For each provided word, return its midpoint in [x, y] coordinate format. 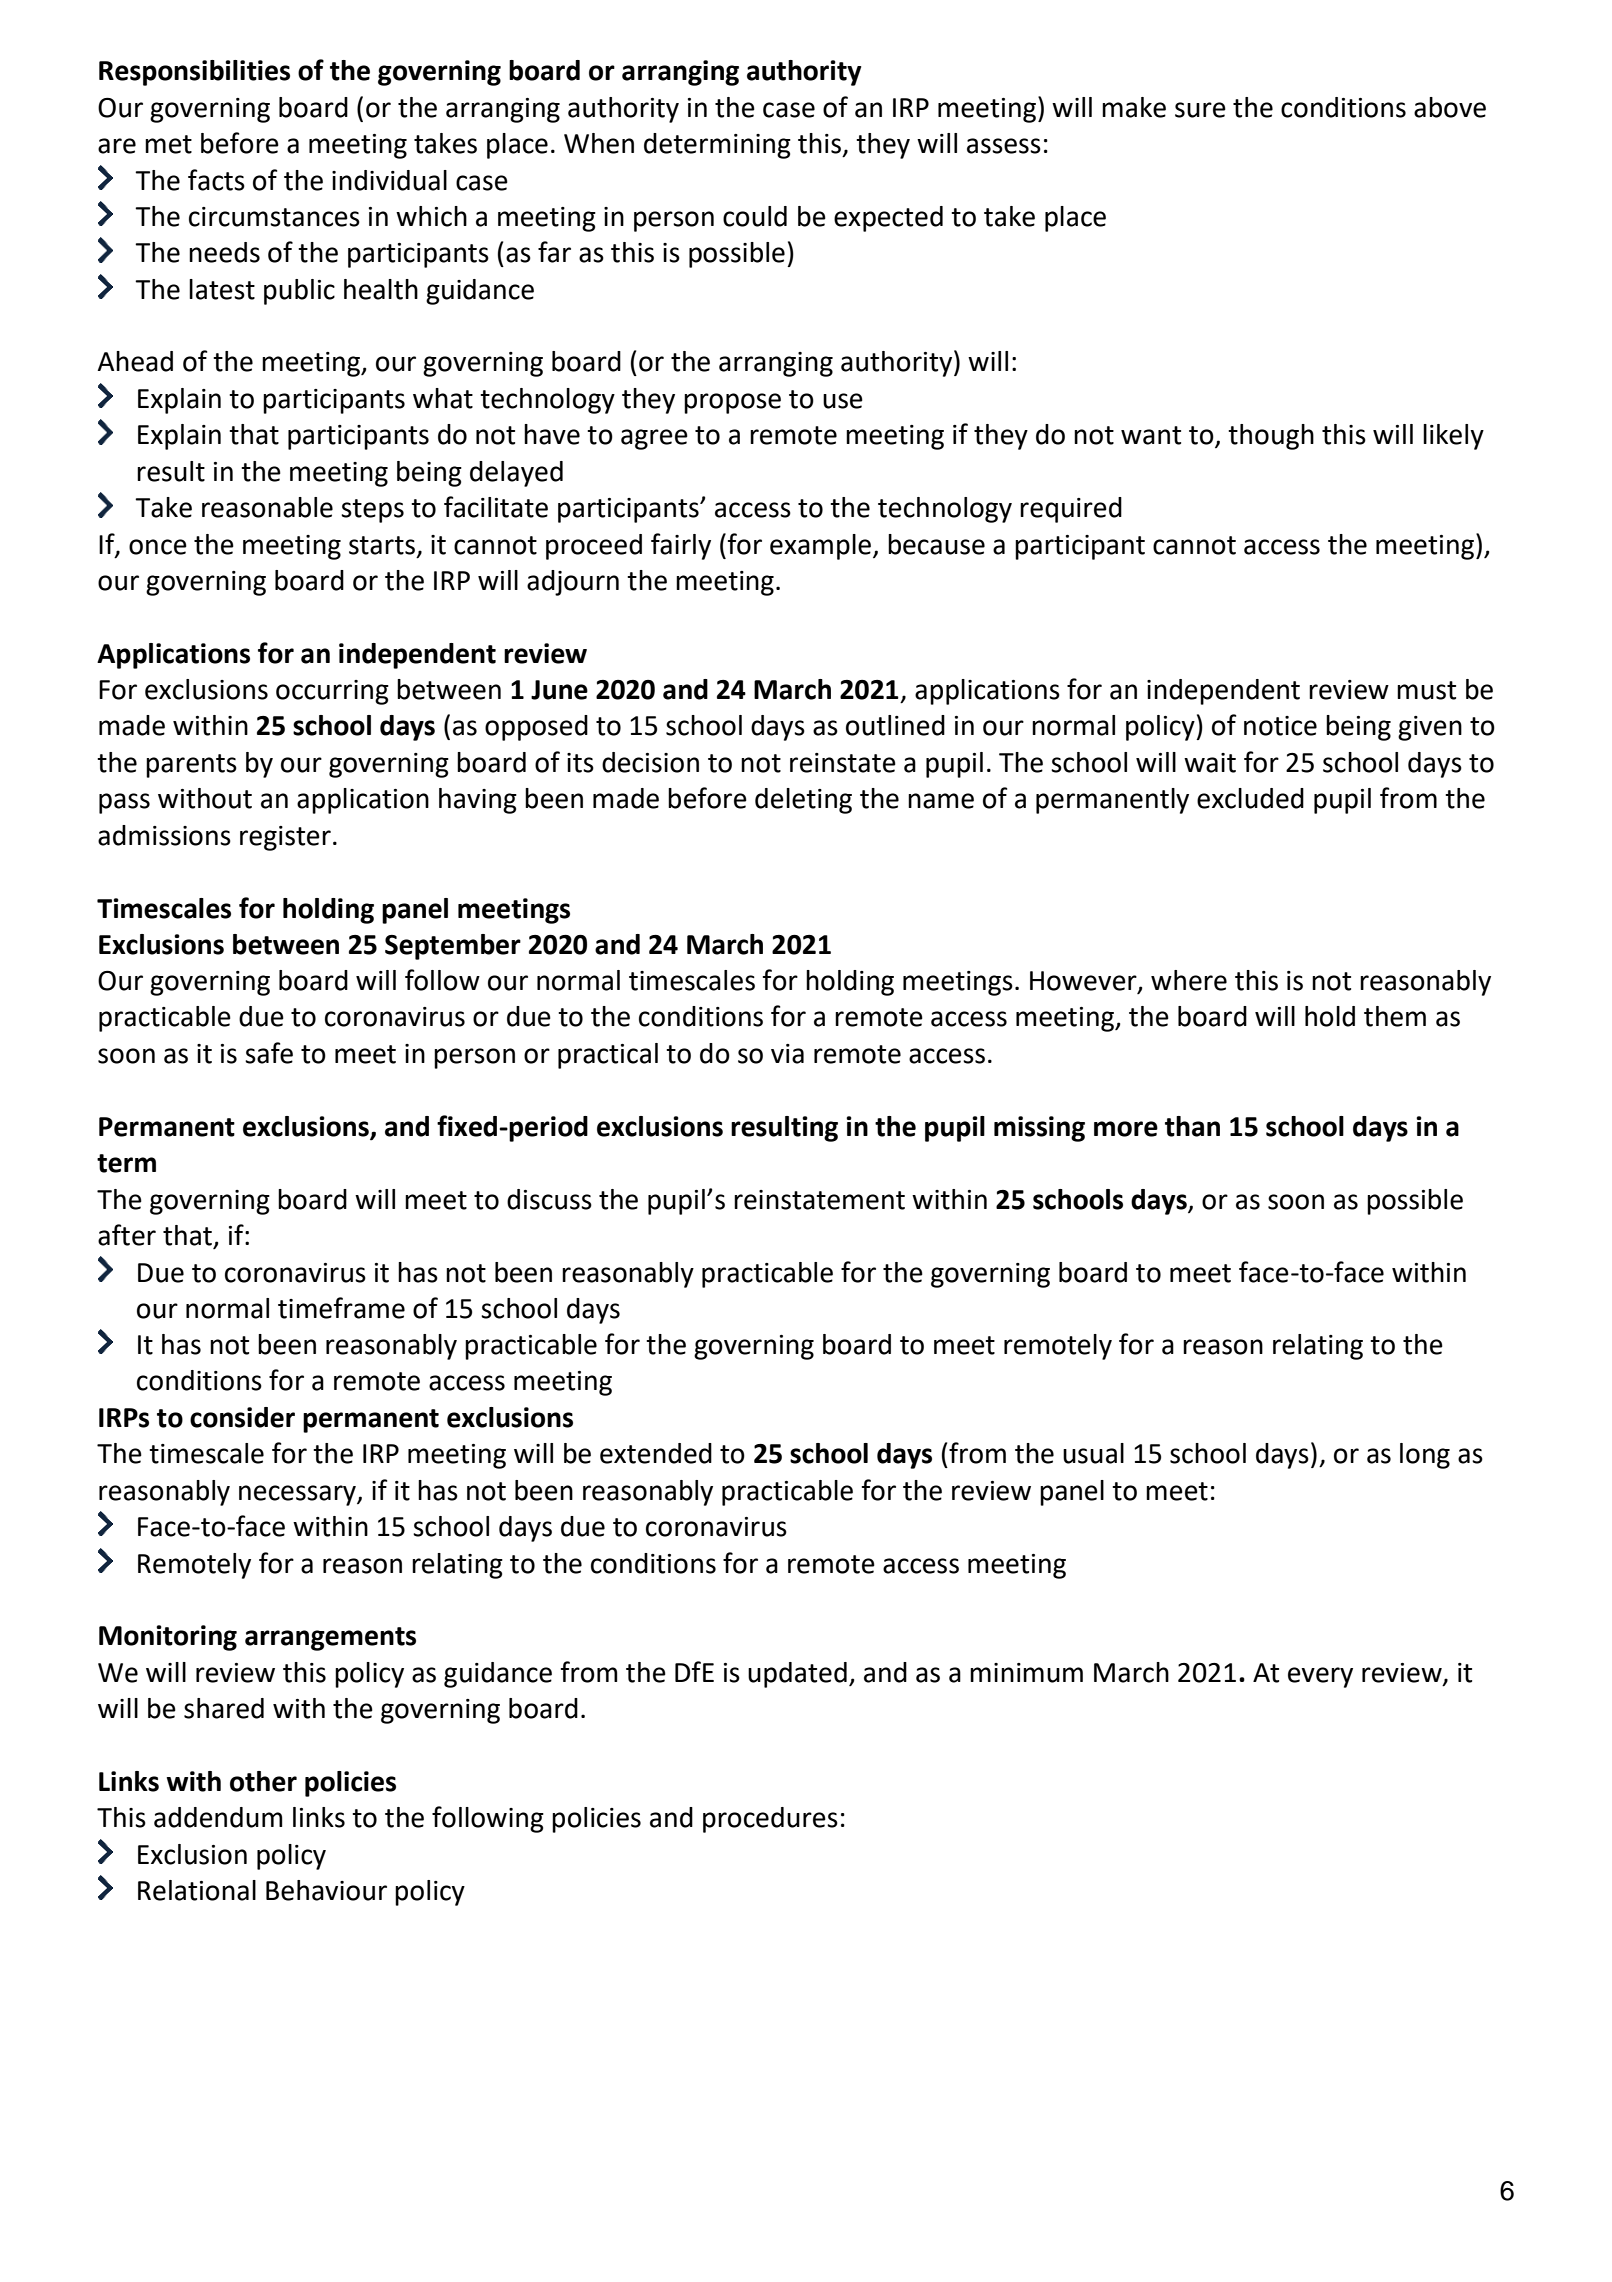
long [1425, 1456]
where [1189, 980]
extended [656, 1453]
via [787, 1054]
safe [269, 1053]
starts [382, 545]
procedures [770, 1820]
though [1271, 437]
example [820, 547]
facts [216, 180]
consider [242, 1417]
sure [1200, 110]
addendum [218, 1817]
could [755, 216]
